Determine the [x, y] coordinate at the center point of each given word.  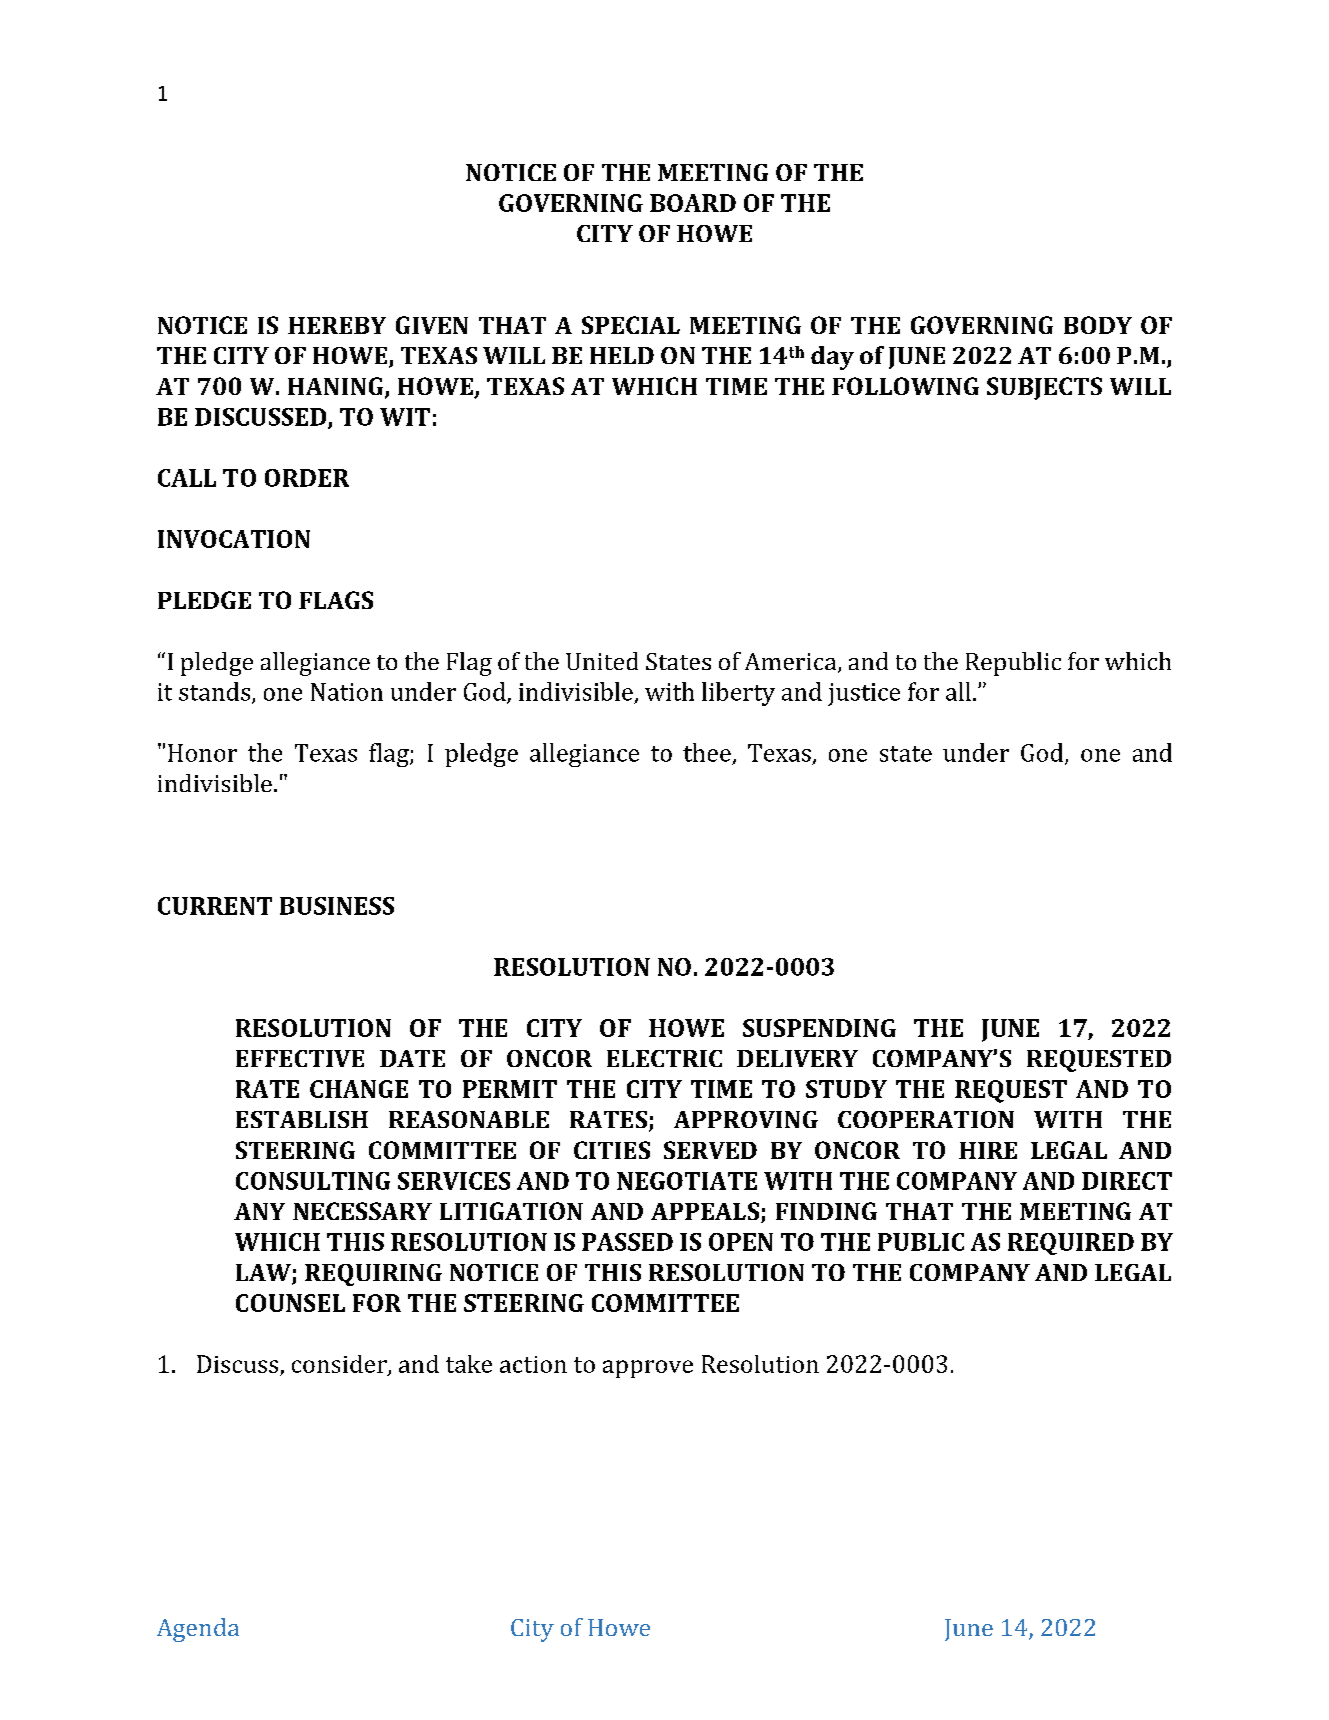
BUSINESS [337, 906]
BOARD [693, 203]
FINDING [826, 1211]
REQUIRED [1071, 1244]
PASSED [627, 1242]
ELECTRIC [664, 1058]
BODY [1098, 325]
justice [864, 694]
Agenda [198, 1630]
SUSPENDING [819, 1028]
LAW [264, 1274]
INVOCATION [234, 539]
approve [648, 1369]
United [602, 661]
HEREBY [337, 325]
